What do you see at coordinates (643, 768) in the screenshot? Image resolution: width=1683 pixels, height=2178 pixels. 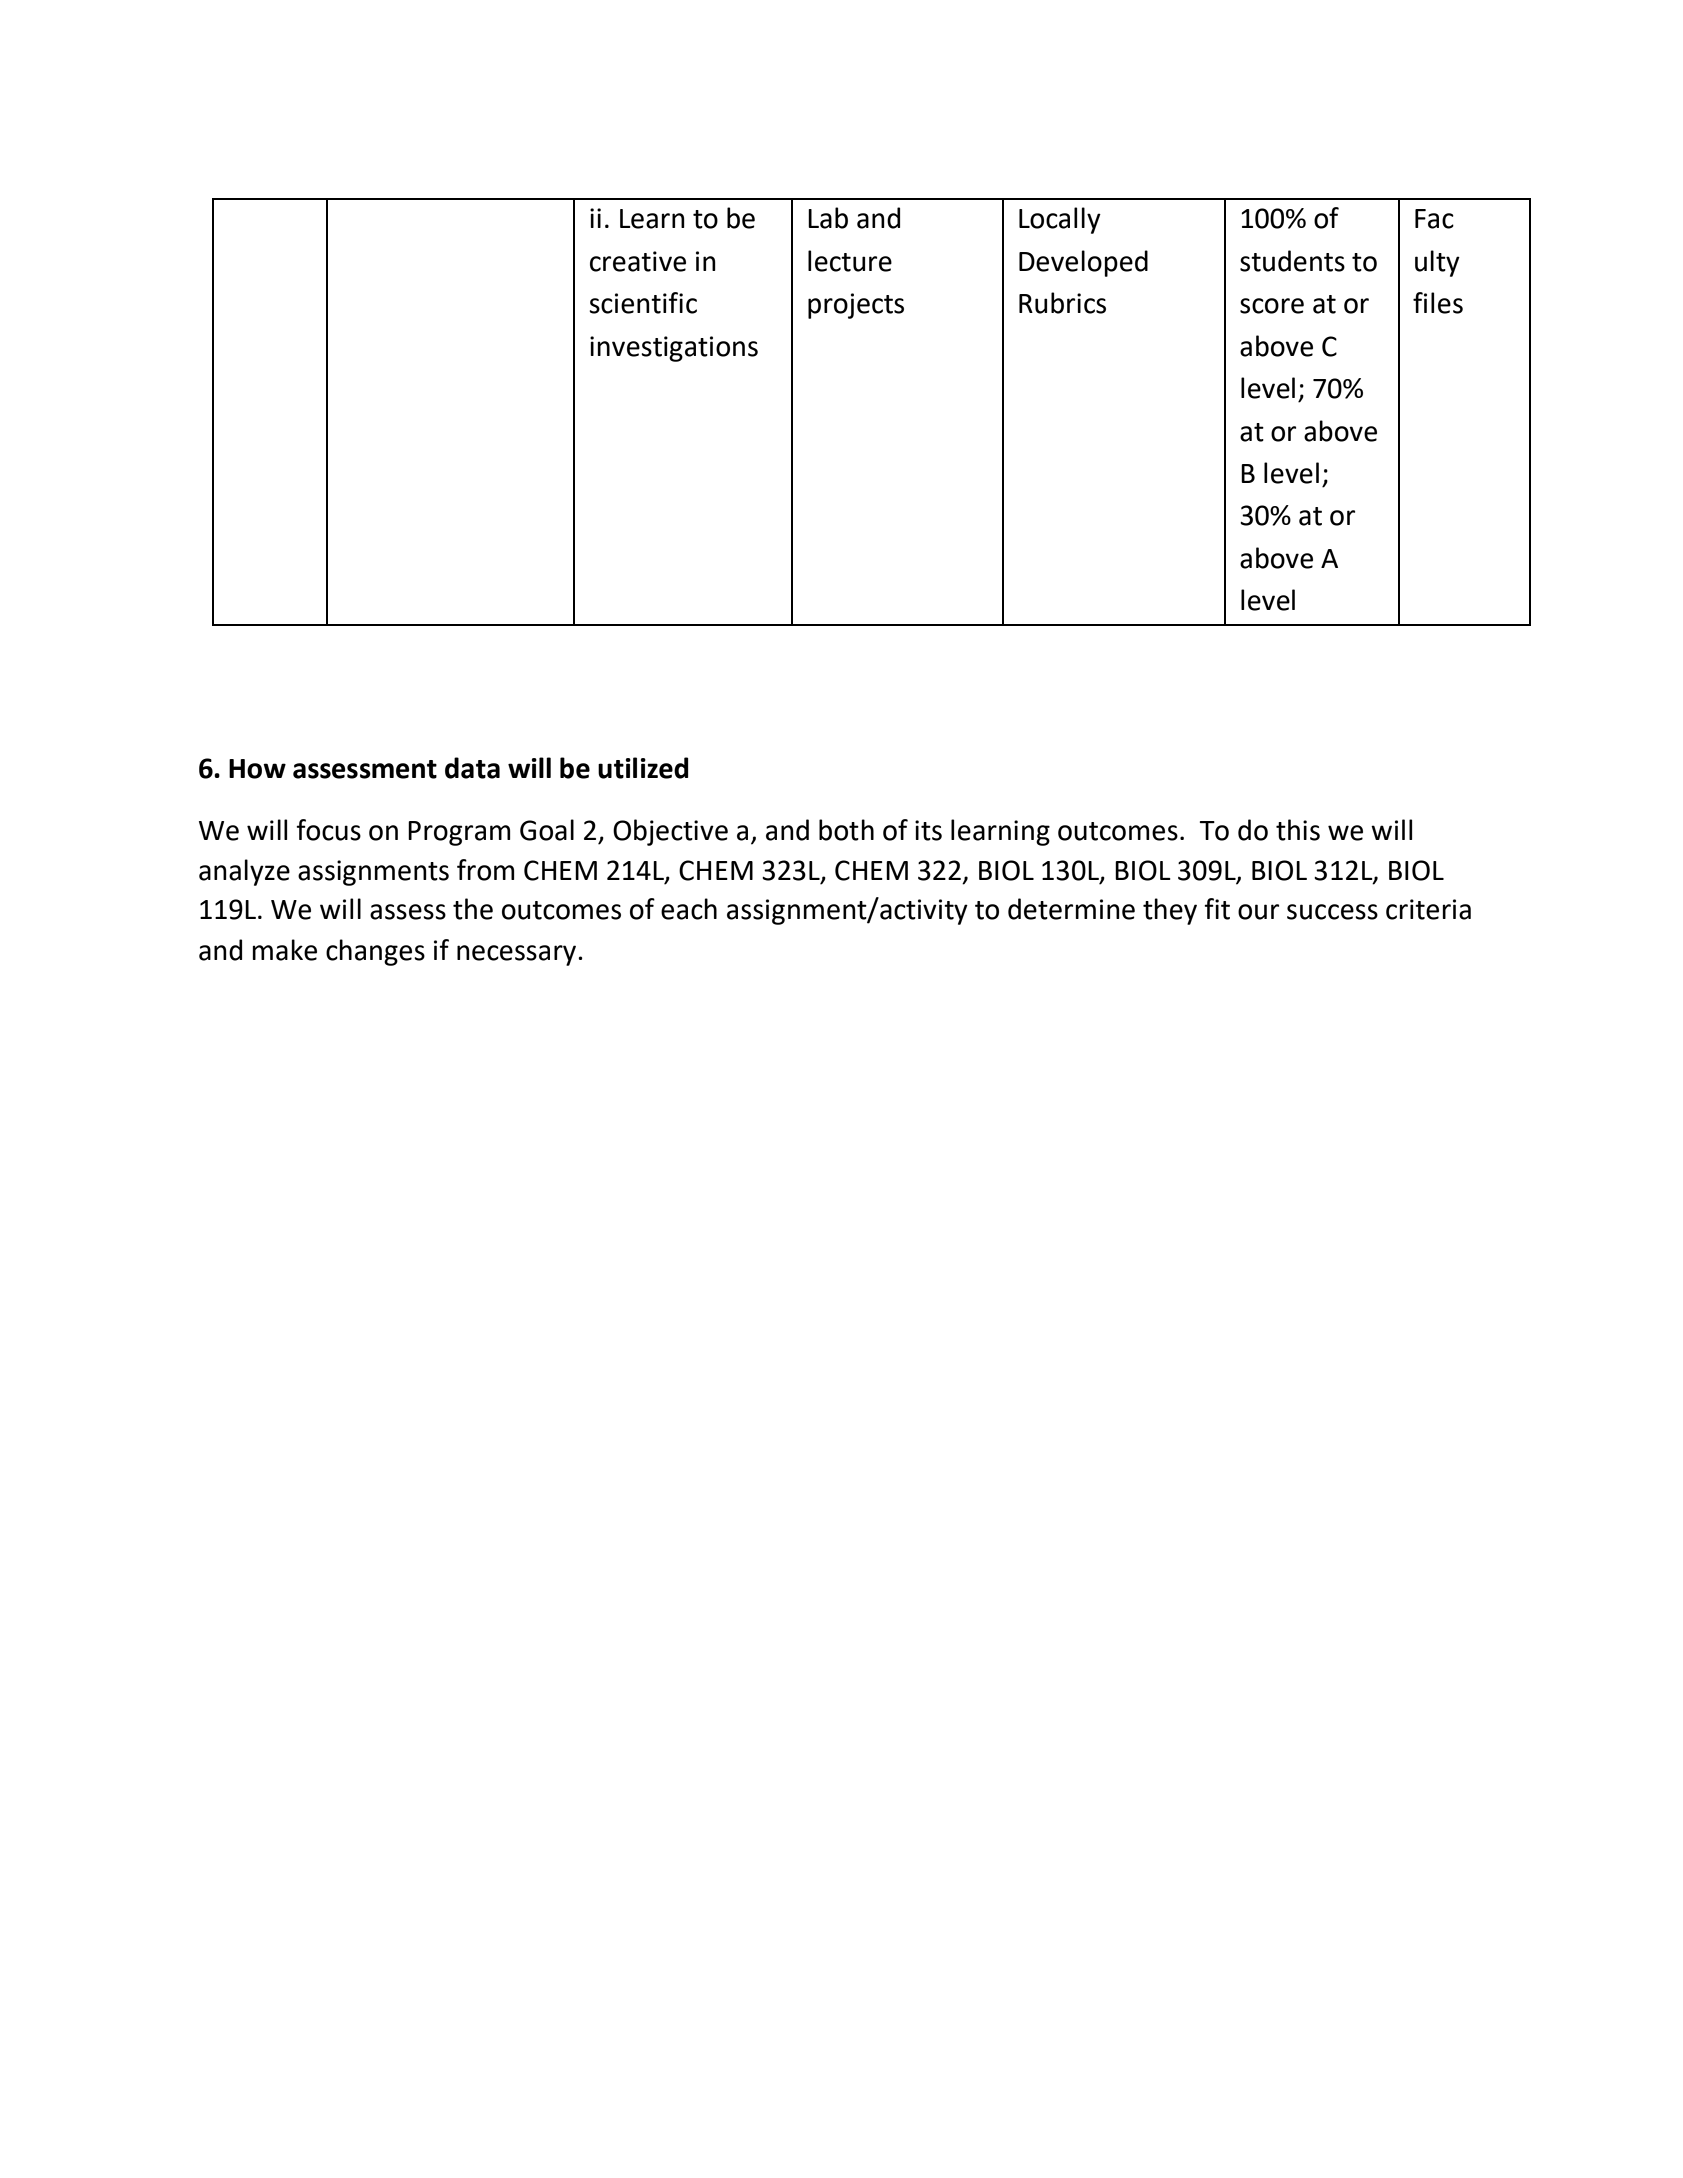 I see `utilized` at bounding box center [643, 768].
